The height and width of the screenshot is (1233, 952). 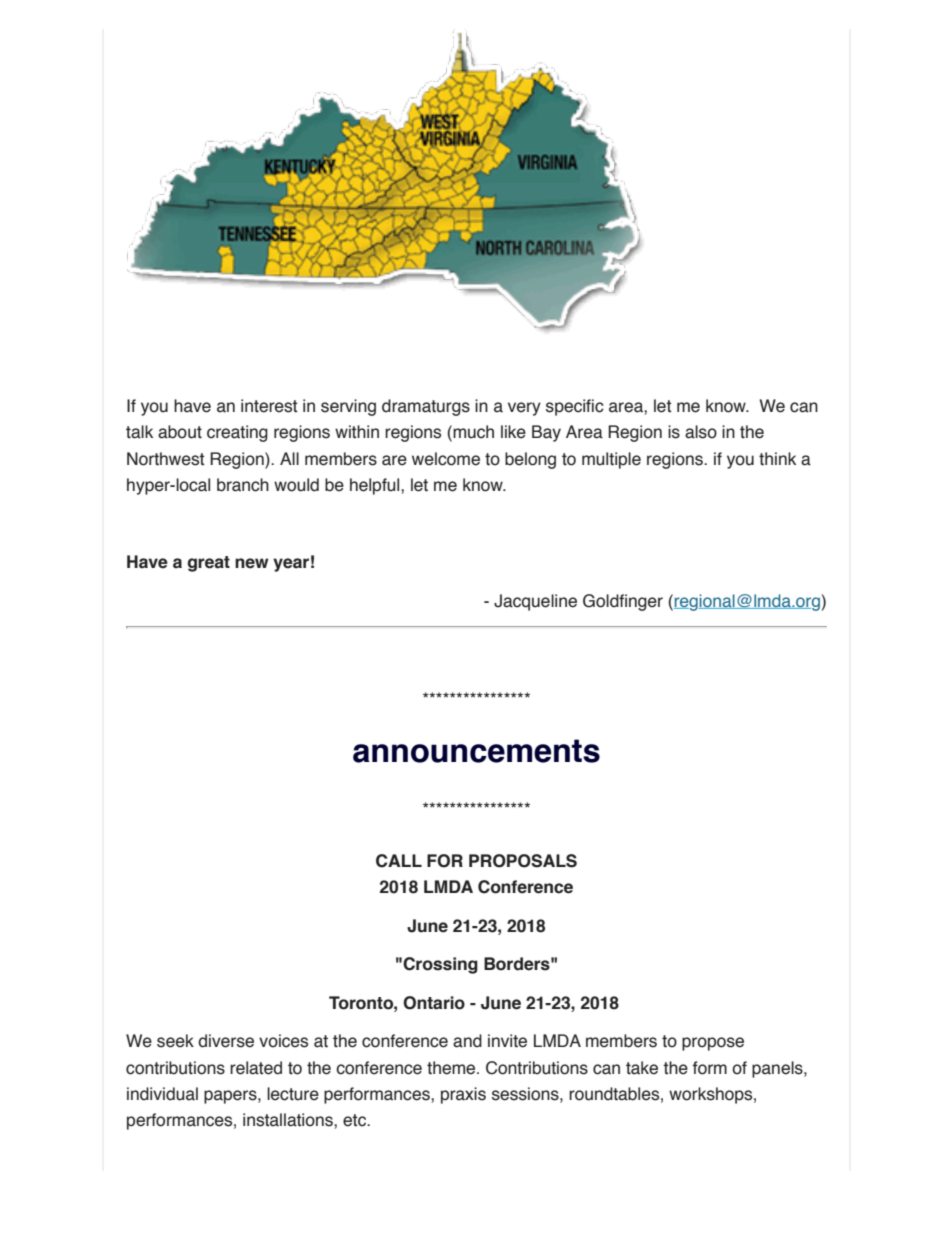 I want to click on CALL, so click(x=399, y=861).
